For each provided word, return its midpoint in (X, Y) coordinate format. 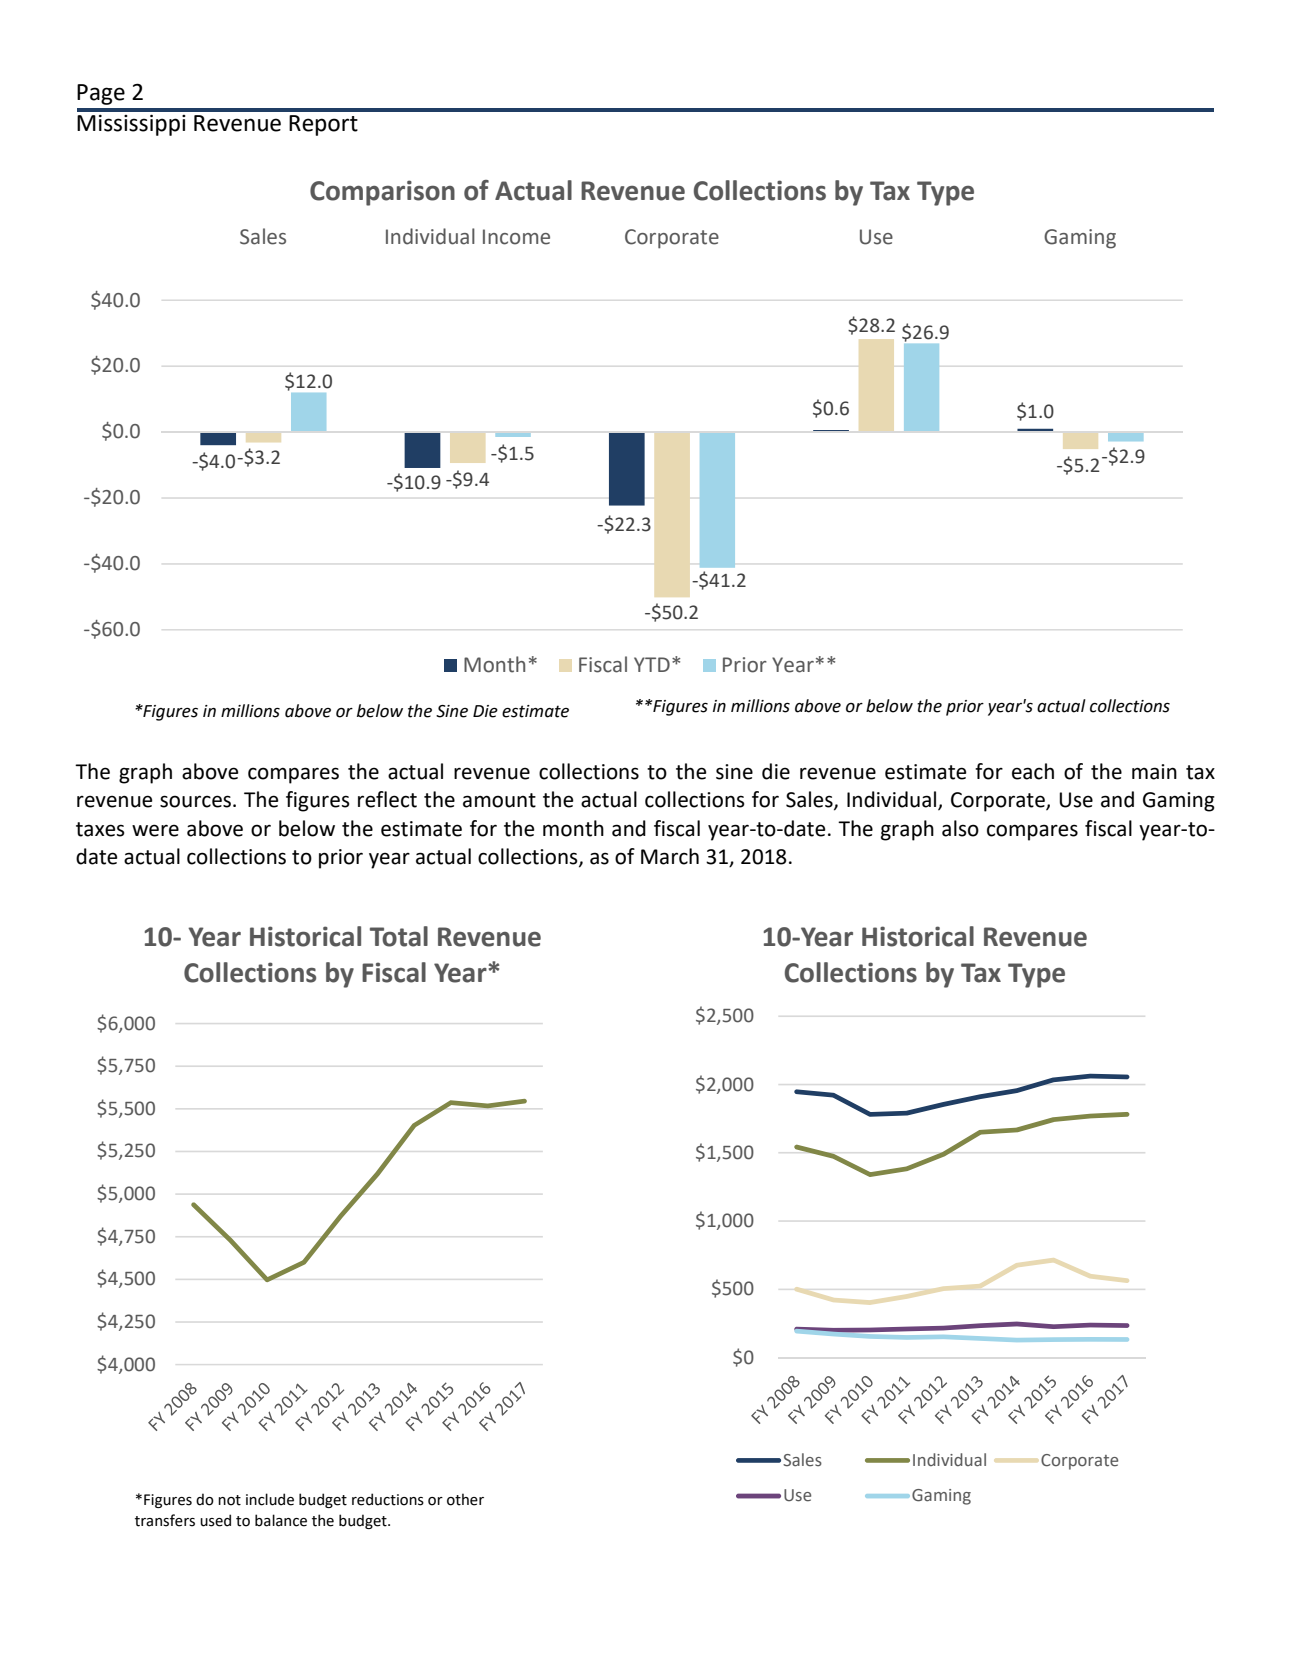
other (465, 1499)
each (1033, 771)
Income (516, 237)
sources (195, 801)
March (670, 856)
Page (101, 94)
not (229, 1500)
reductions (388, 1499)
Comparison (382, 193)
